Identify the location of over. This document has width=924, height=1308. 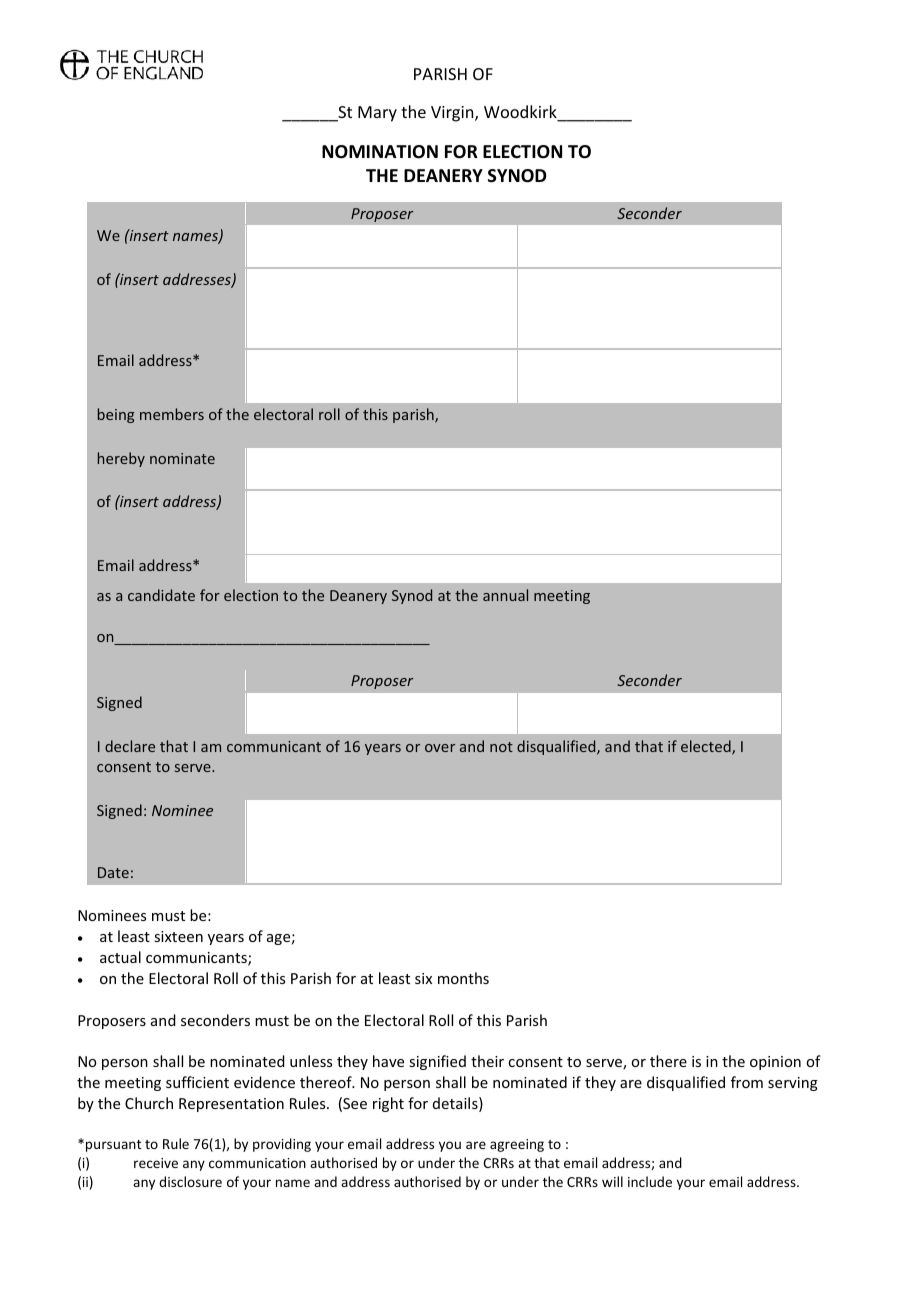
(440, 748).
